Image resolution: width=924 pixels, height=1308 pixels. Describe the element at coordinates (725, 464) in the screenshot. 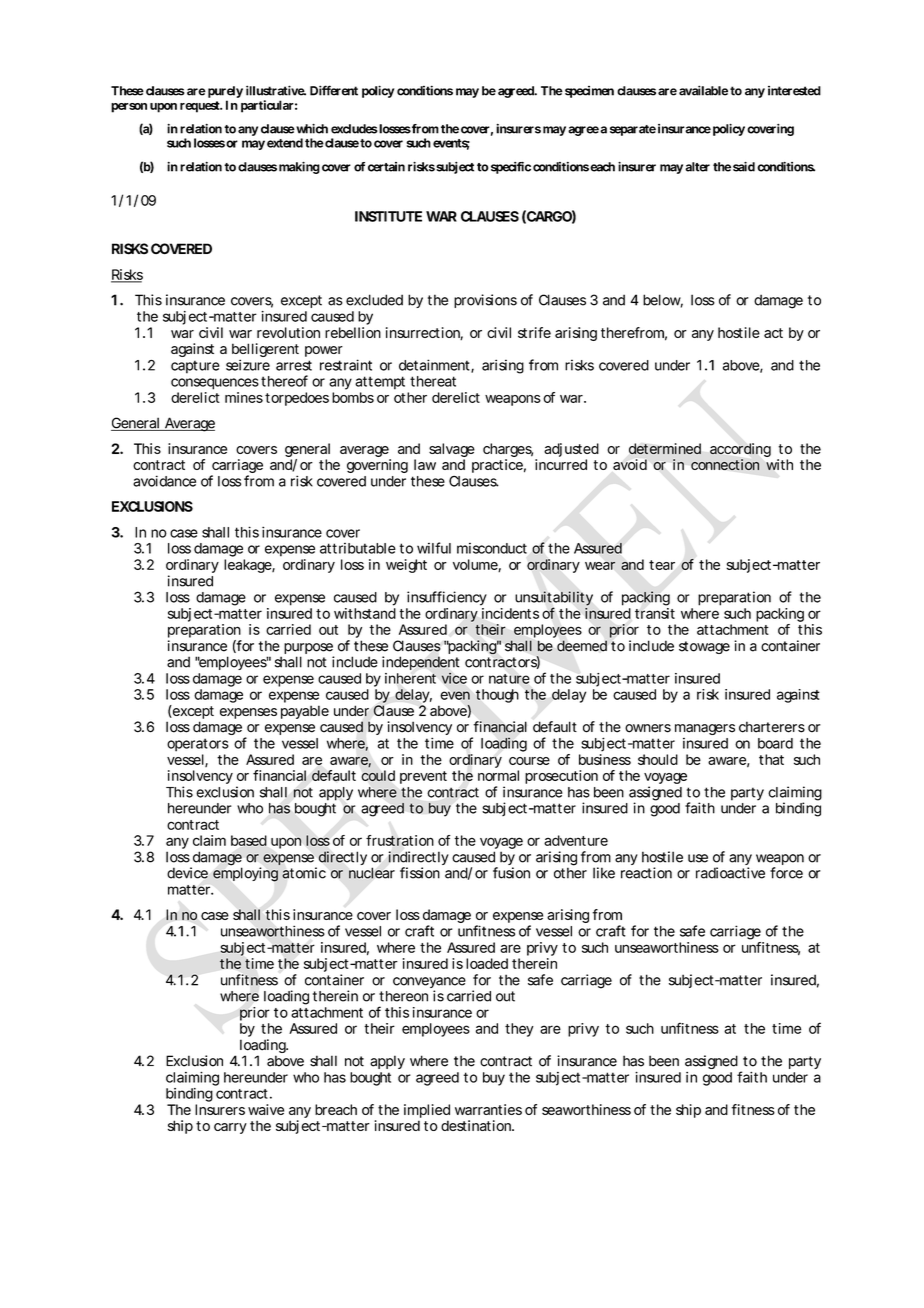

I see `connection` at that location.
